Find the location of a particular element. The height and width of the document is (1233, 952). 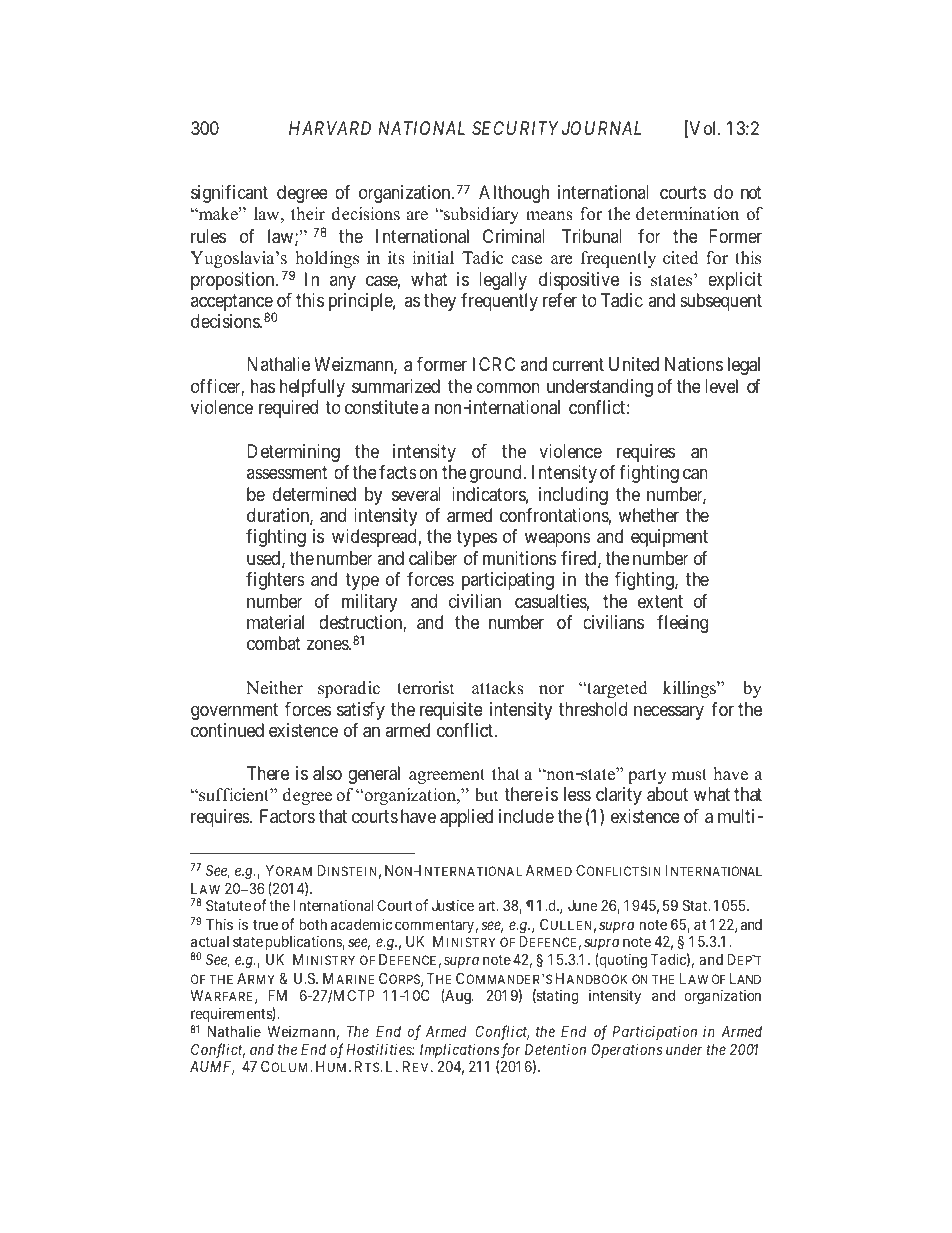

ground is located at coordinates (495, 474).
